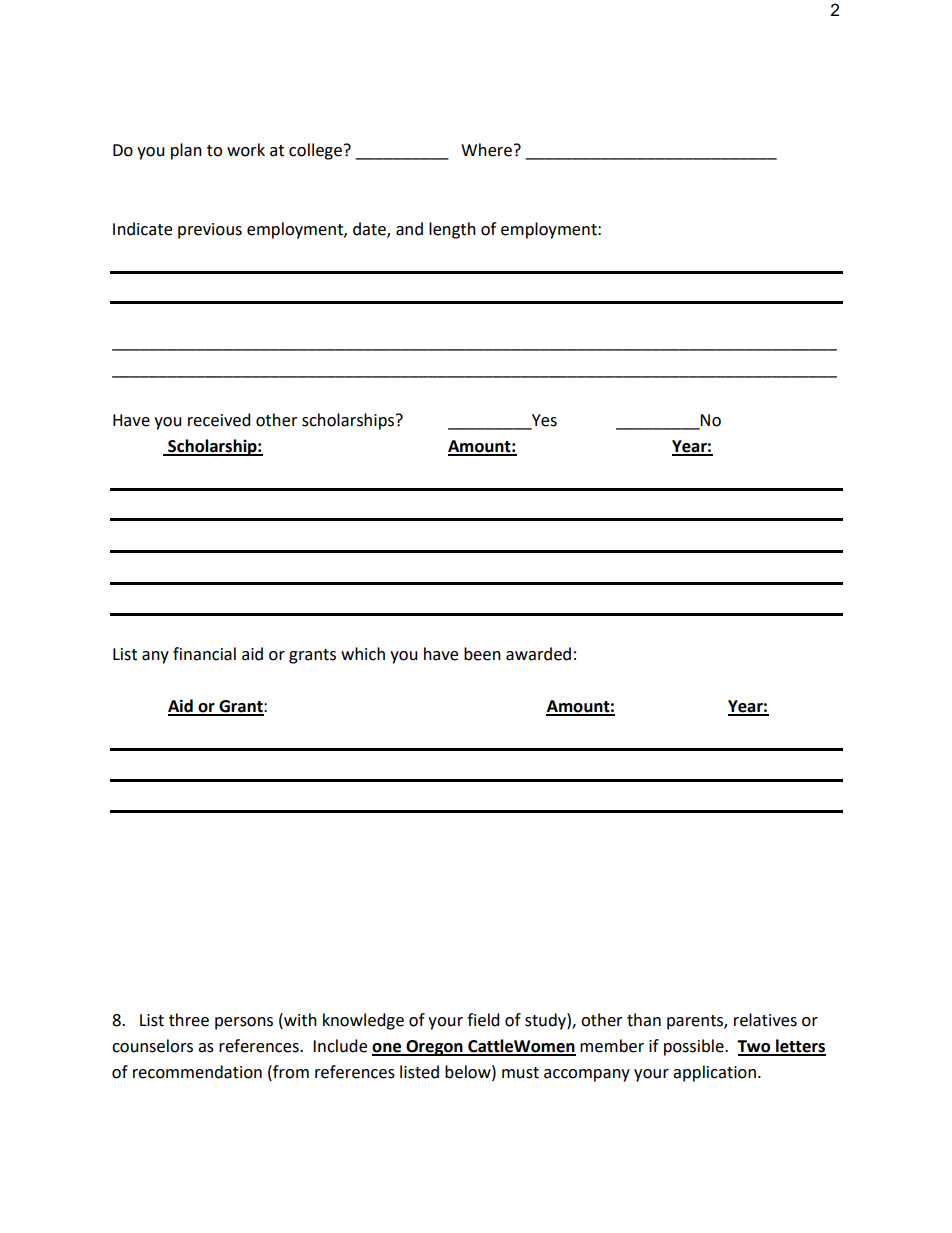 Image resolution: width=952 pixels, height=1233 pixels. I want to click on Oregon, so click(434, 1048).
